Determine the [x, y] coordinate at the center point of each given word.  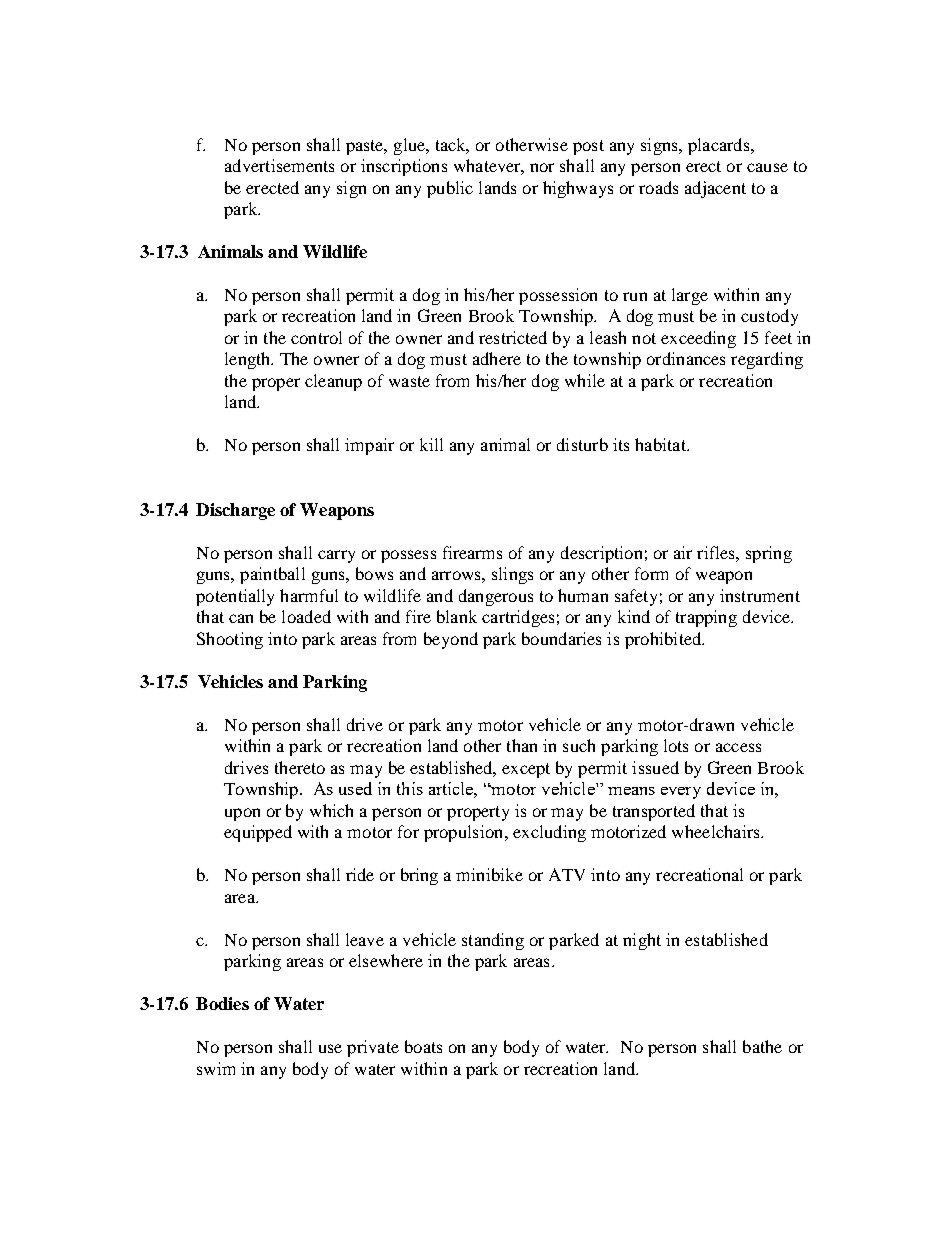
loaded [306, 616]
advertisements [279, 165]
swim [216, 1068]
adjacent [715, 189]
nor [542, 167]
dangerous [496, 597]
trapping [706, 618]
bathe [762, 1046]
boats [423, 1046]
